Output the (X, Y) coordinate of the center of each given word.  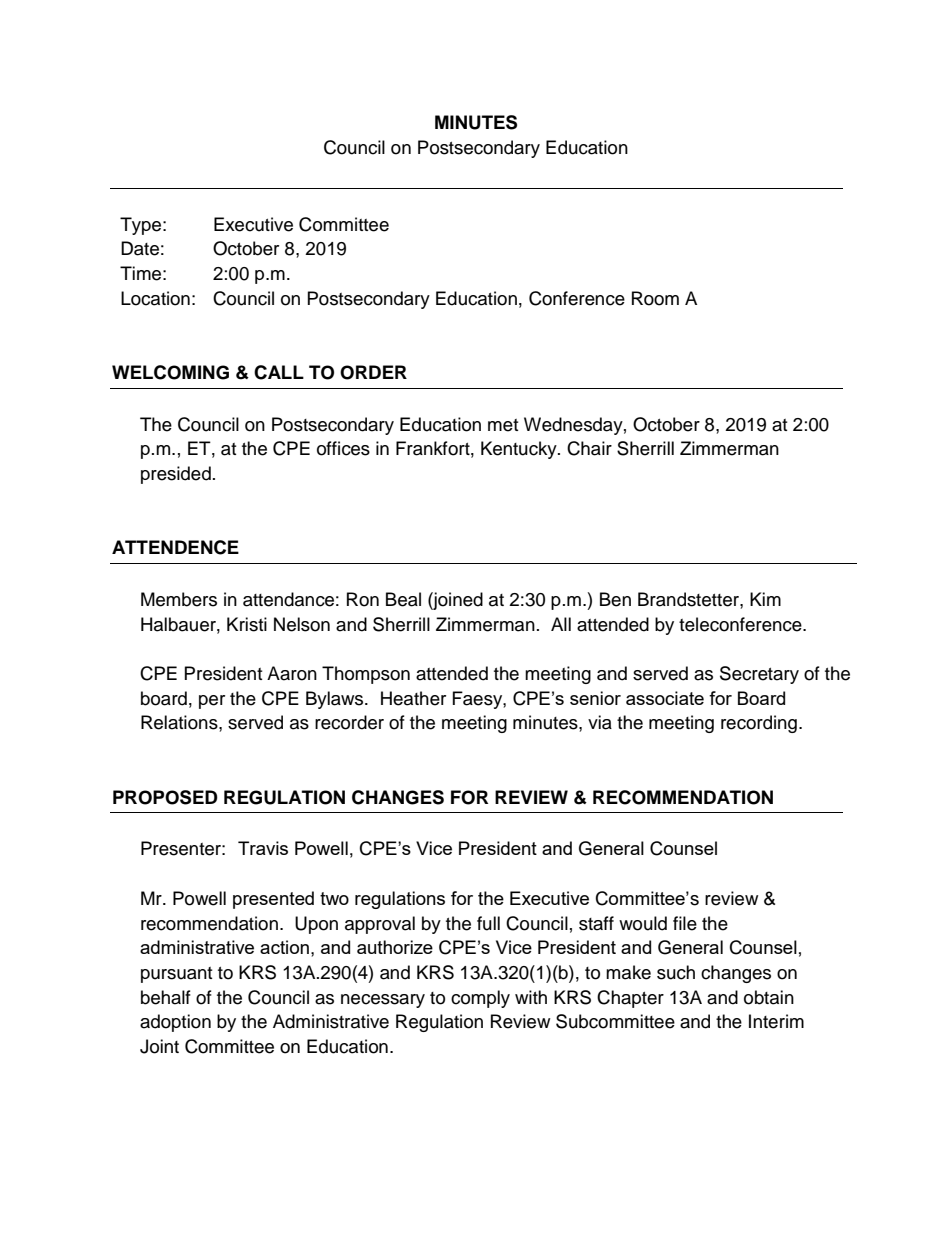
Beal (403, 599)
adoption (175, 1023)
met (503, 425)
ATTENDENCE (175, 547)
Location (155, 298)
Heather (413, 698)
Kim (765, 599)
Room (655, 298)
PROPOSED (165, 797)
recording (759, 724)
